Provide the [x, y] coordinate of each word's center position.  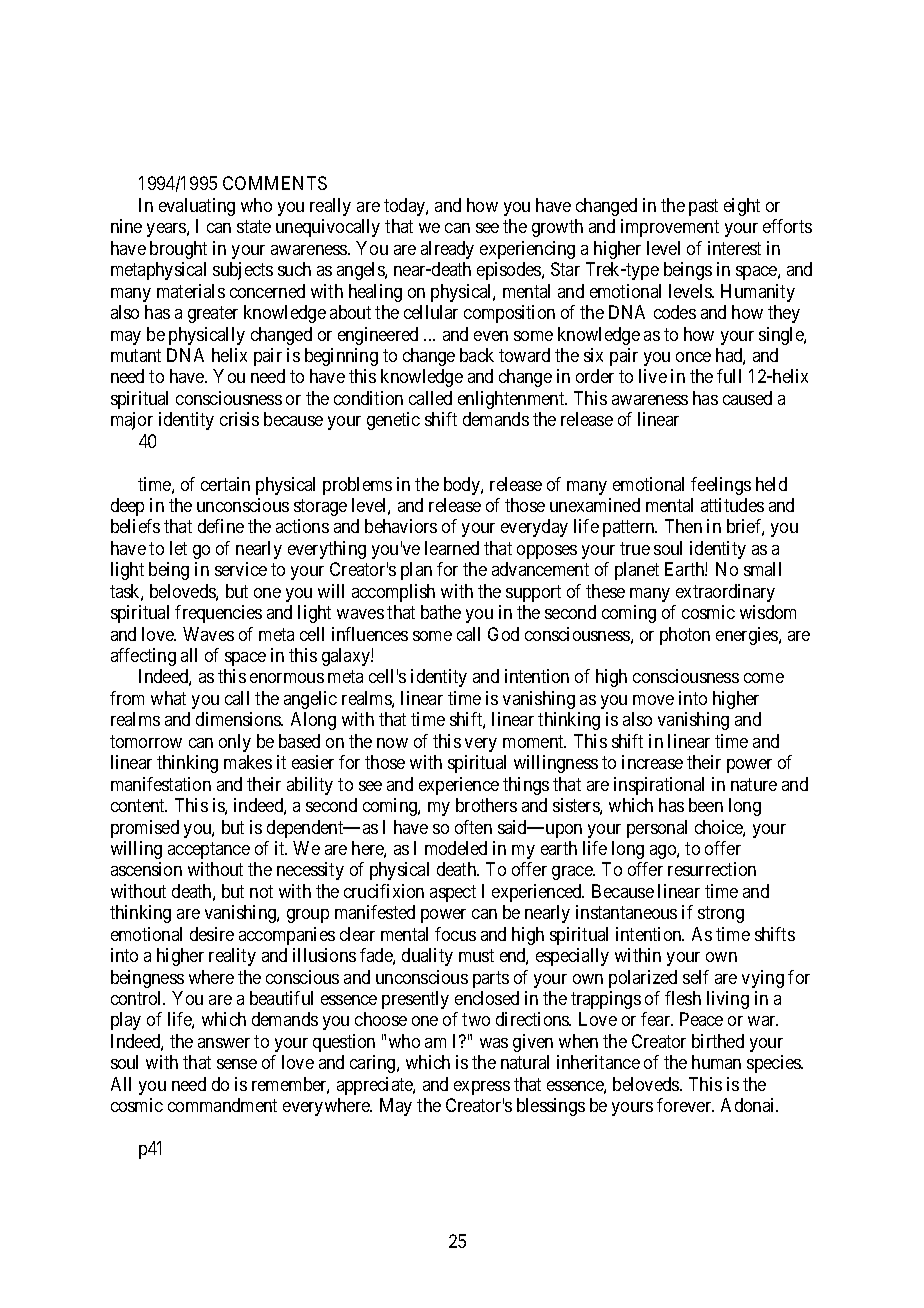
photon [685, 636]
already [447, 250]
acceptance [209, 850]
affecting [143, 657]
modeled [456, 848]
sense [237, 1064]
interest [734, 248]
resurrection [712, 869]
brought [178, 250]
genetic [393, 421]
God [503, 634]
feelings [721, 486]
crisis [239, 419]
